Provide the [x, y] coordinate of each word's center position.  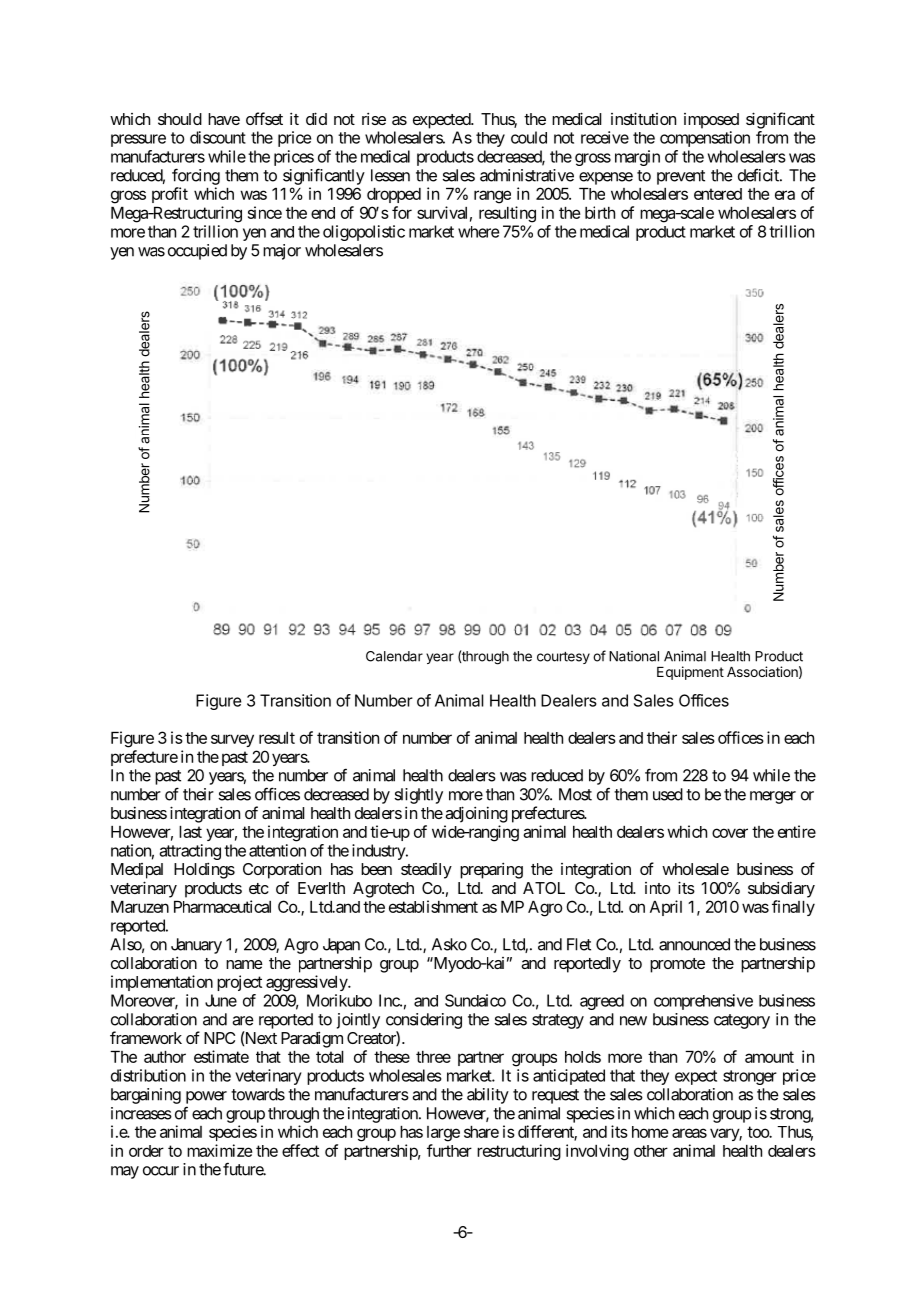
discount [218, 137]
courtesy [563, 657]
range [492, 197]
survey [232, 740]
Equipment [690, 673]
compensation [705, 139]
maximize [219, 1150]
